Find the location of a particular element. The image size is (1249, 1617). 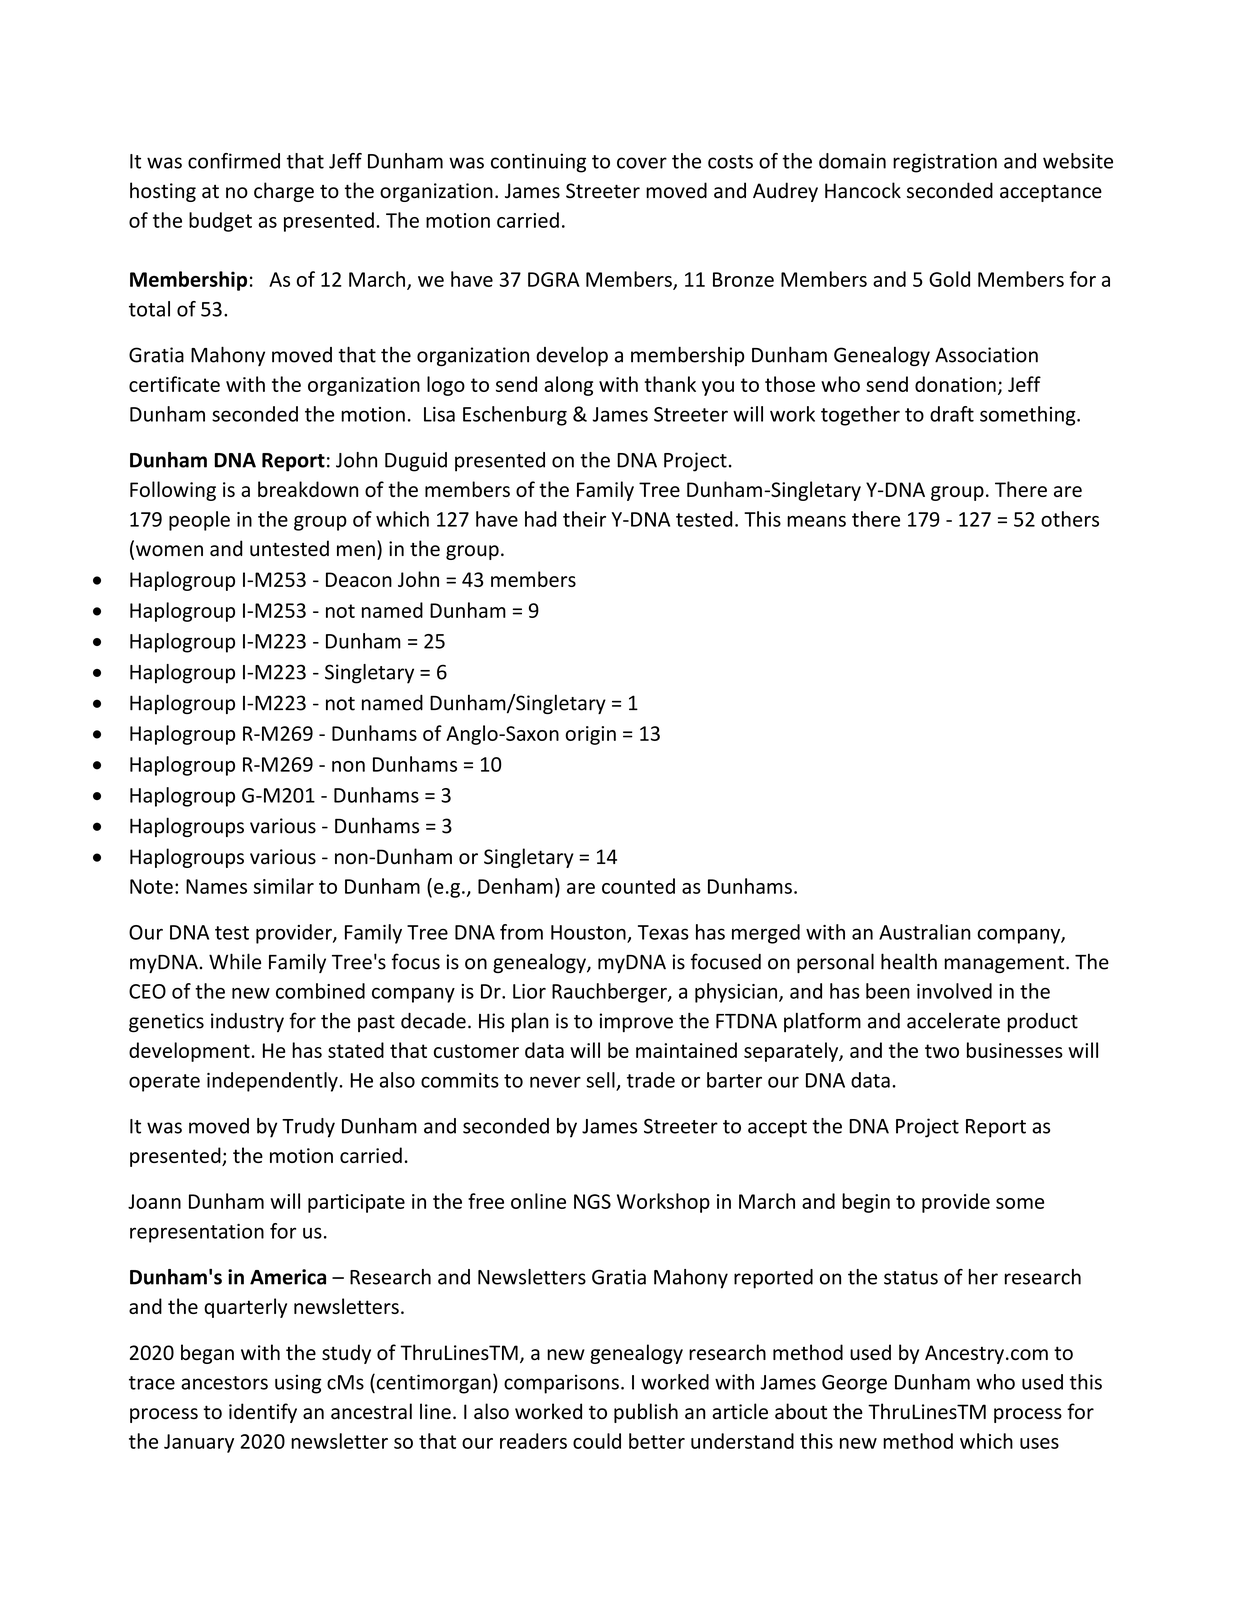

uses is located at coordinates (1039, 1443).
